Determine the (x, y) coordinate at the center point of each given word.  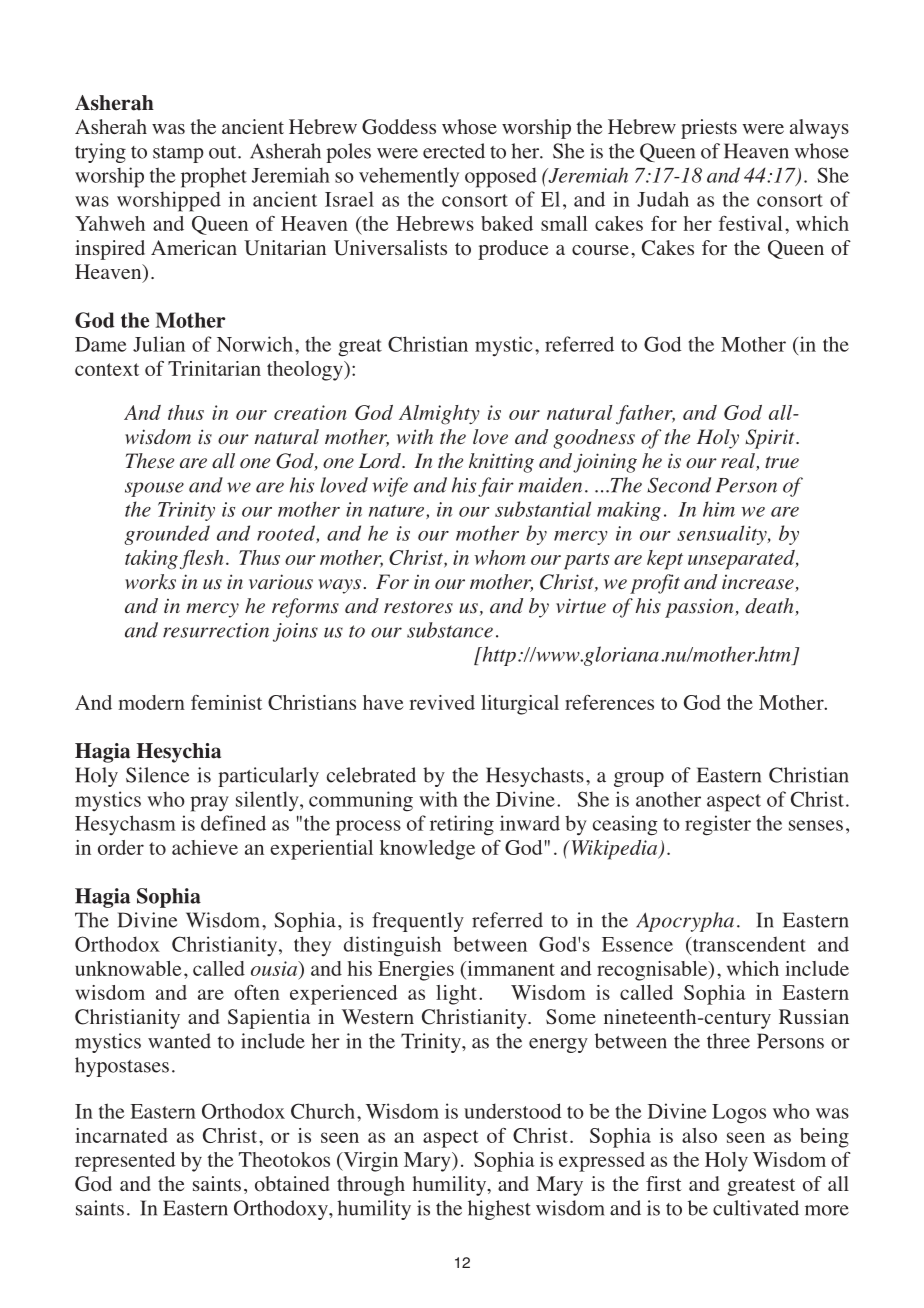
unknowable (128, 968)
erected (454, 151)
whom (500, 557)
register (718, 825)
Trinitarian (214, 368)
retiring (462, 825)
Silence (157, 775)
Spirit (771, 439)
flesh (202, 560)
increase (759, 583)
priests (709, 129)
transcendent (748, 944)
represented (125, 1162)
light (456, 995)
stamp (178, 154)
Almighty (439, 415)
